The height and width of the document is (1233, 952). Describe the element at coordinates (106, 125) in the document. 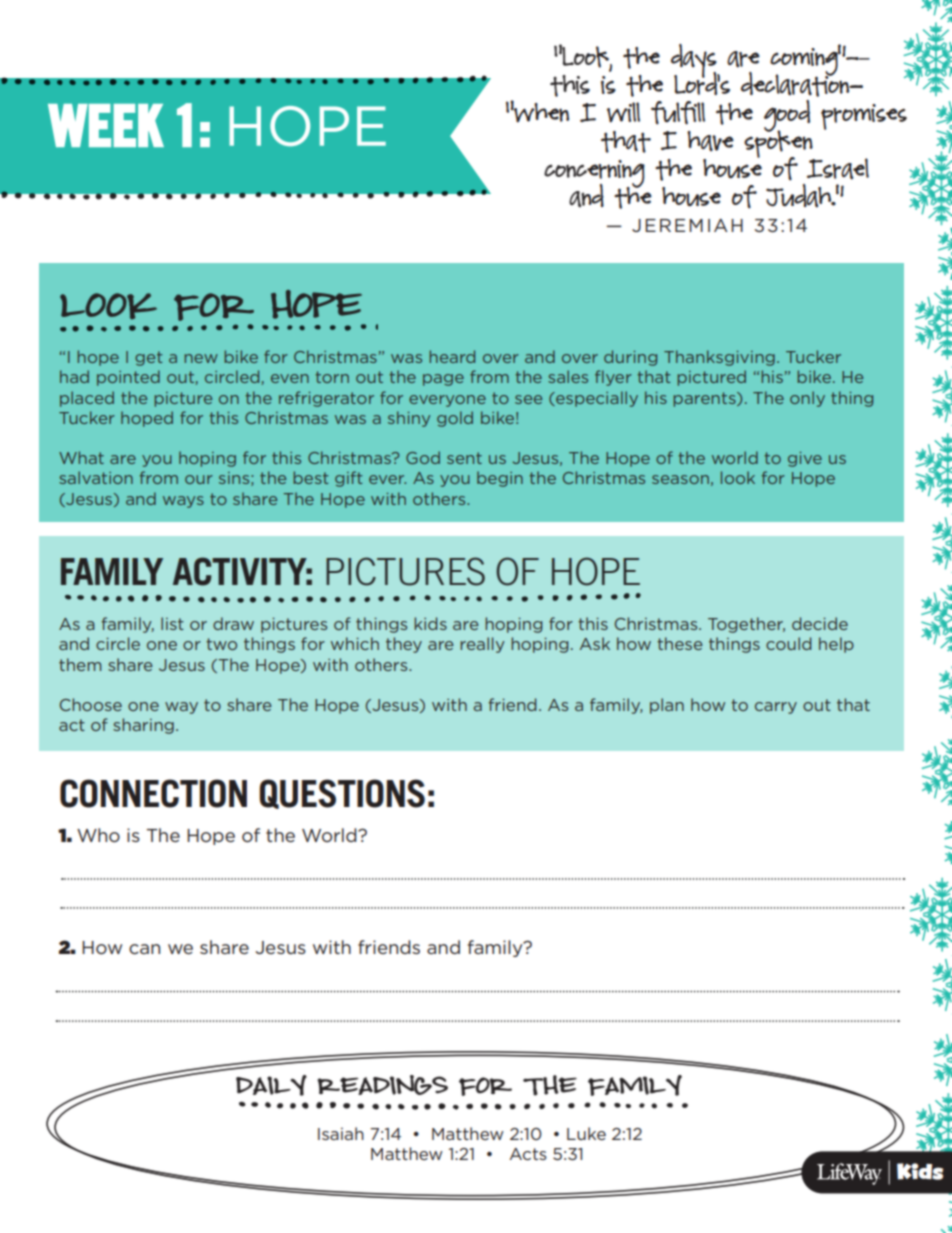

I see `WEEK` at that location.
